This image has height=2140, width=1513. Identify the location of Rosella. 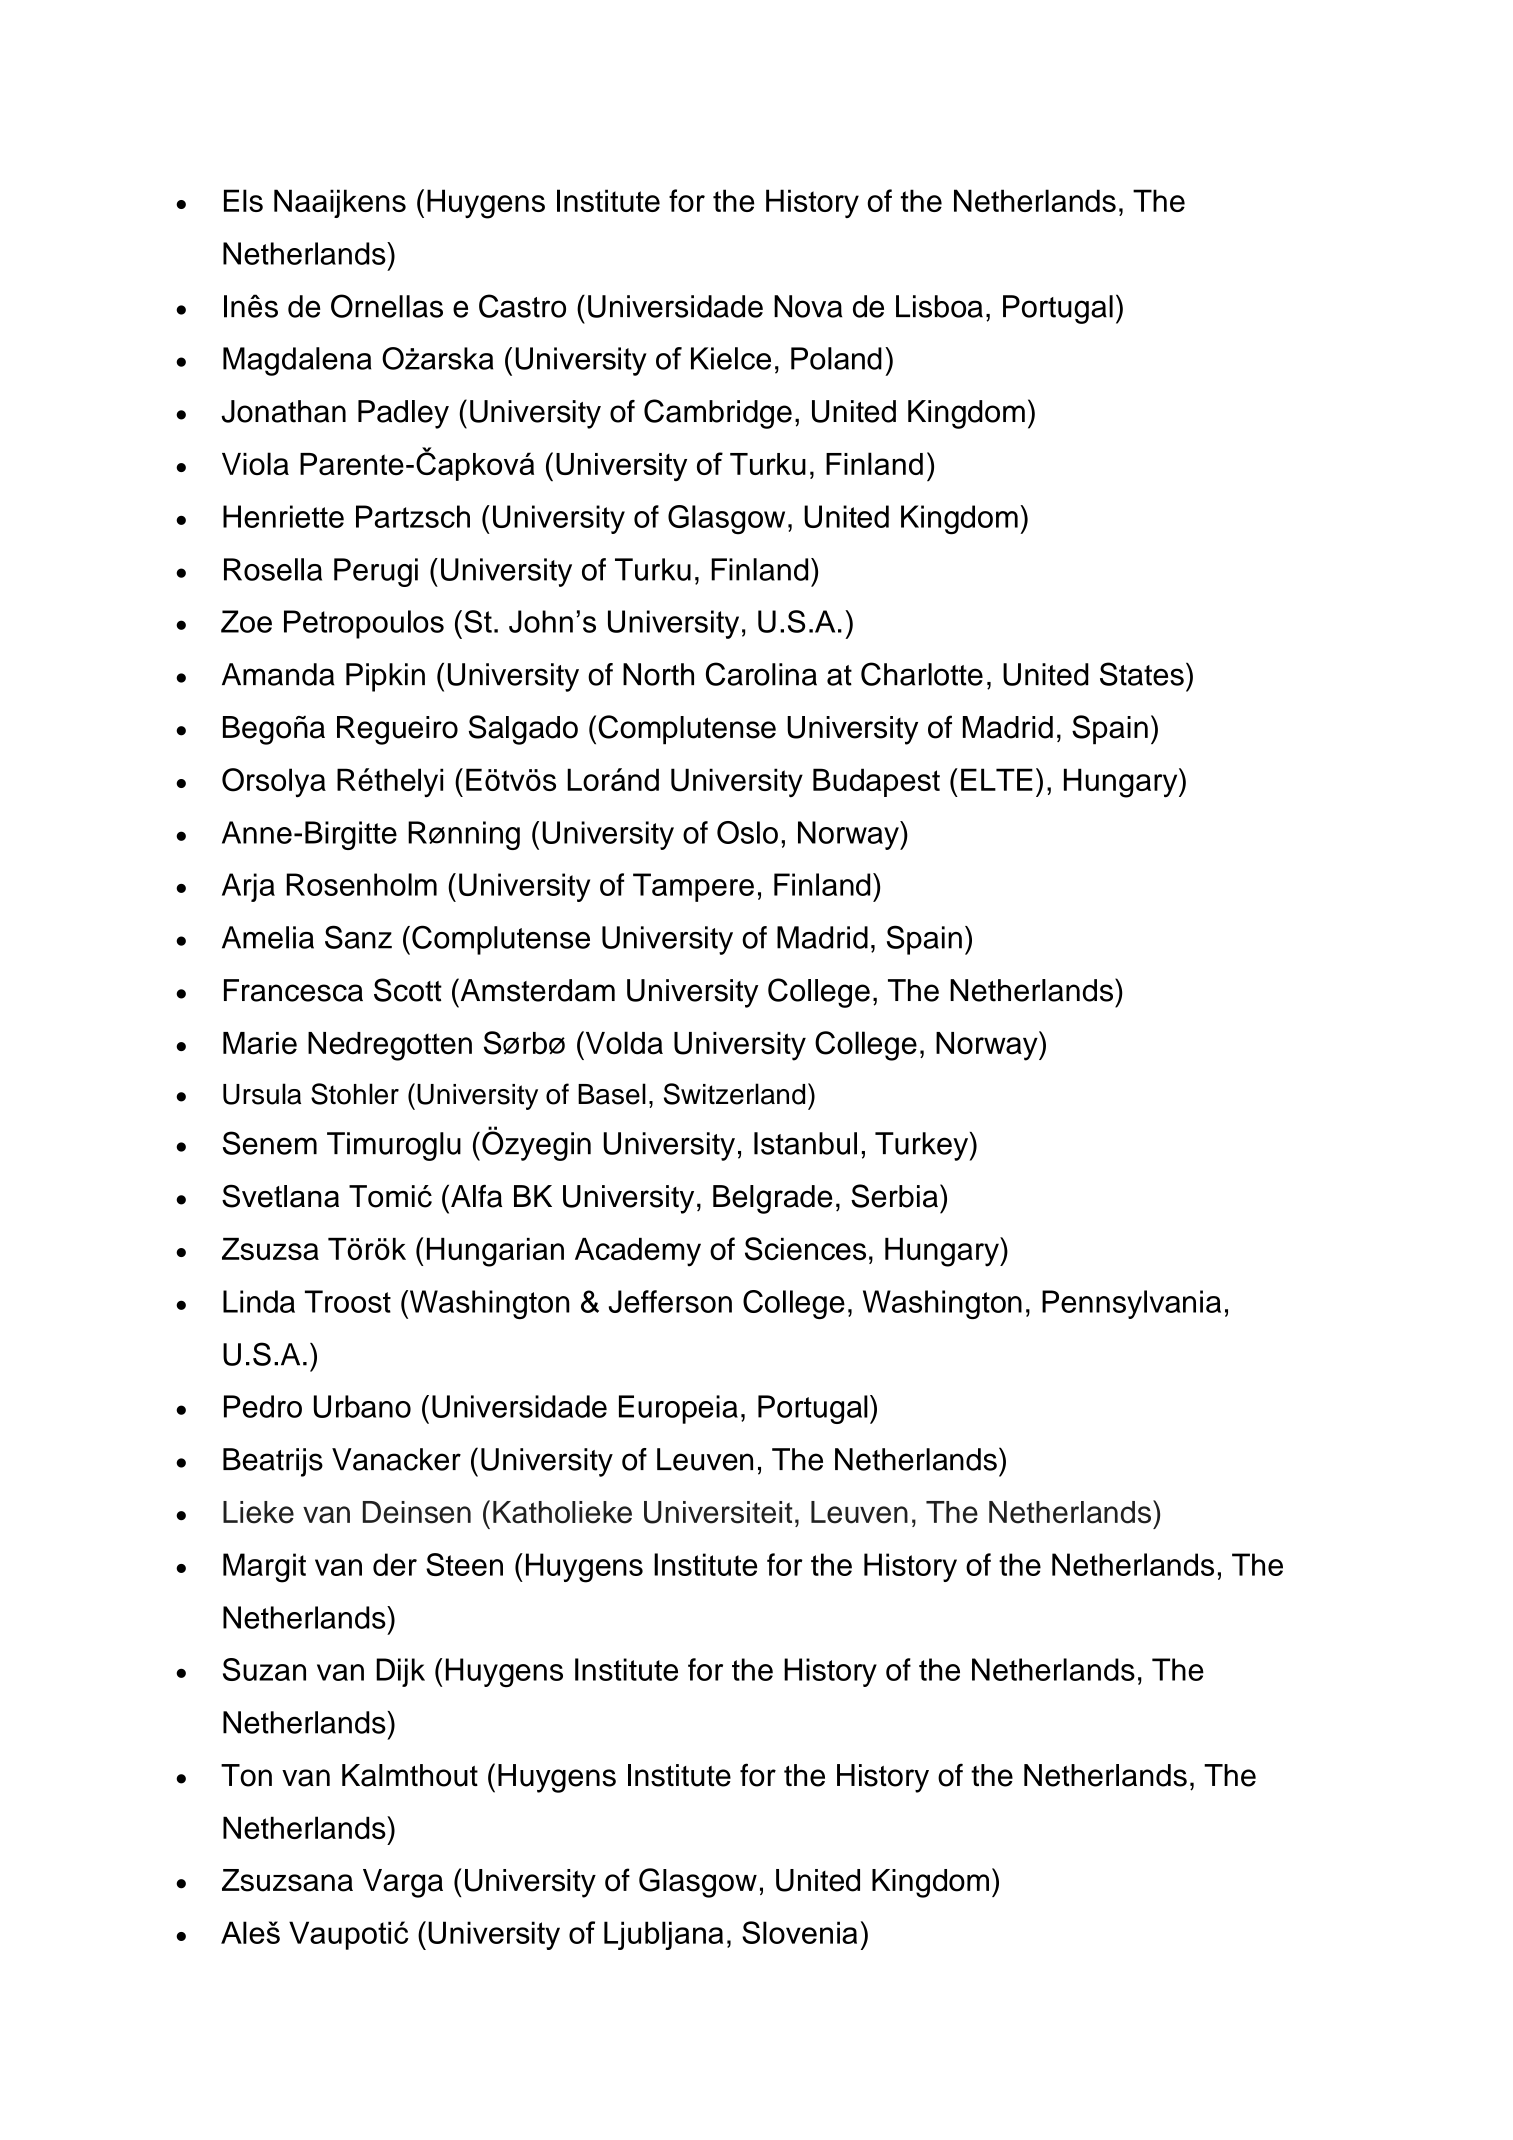
(273, 569).
